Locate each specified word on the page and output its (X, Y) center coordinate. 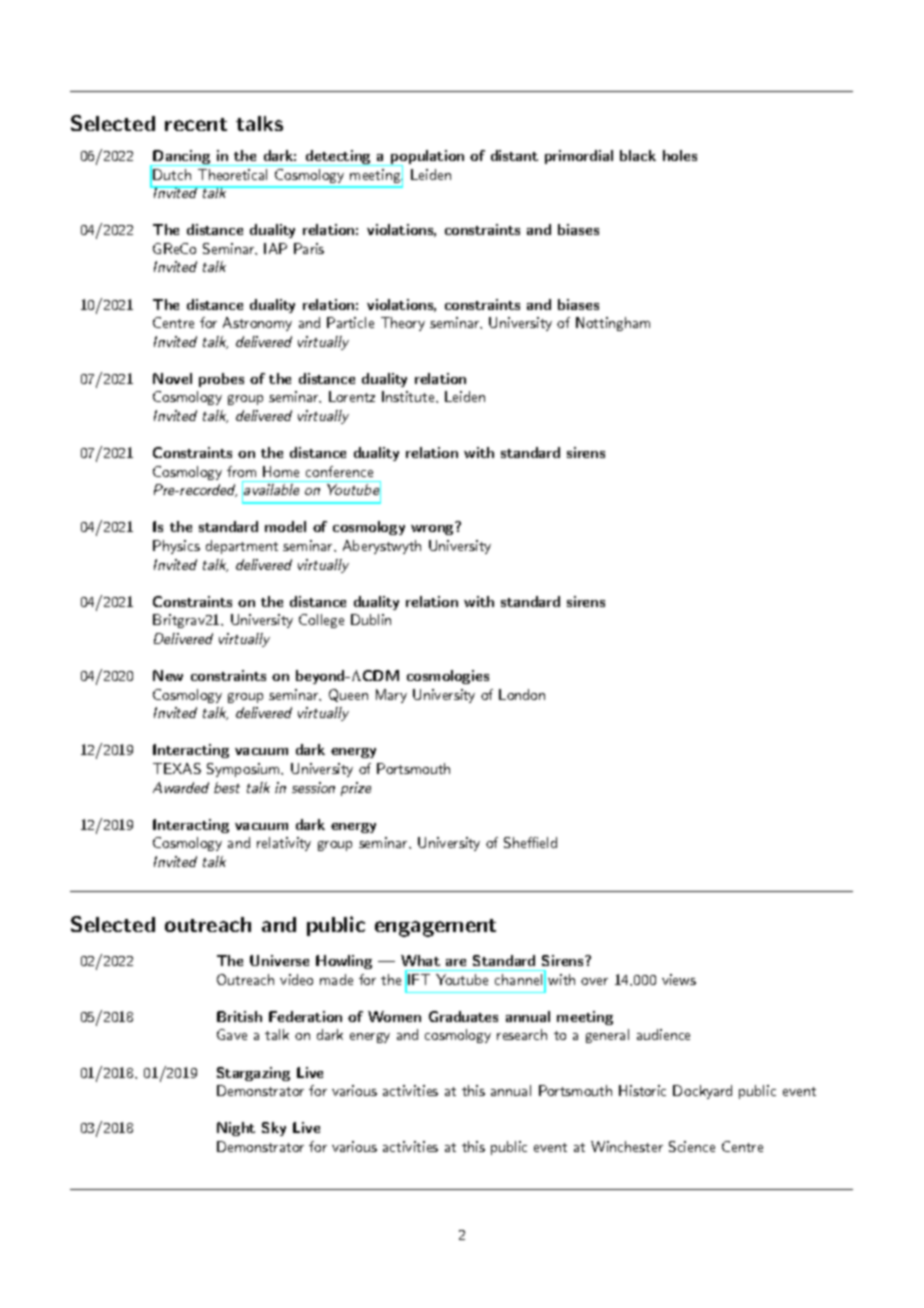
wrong (432, 530)
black (638, 155)
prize (356, 789)
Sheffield (530, 842)
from (241, 471)
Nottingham (613, 324)
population (426, 158)
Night (236, 1129)
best (227, 787)
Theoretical (232, 174)
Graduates (463, 1016)
